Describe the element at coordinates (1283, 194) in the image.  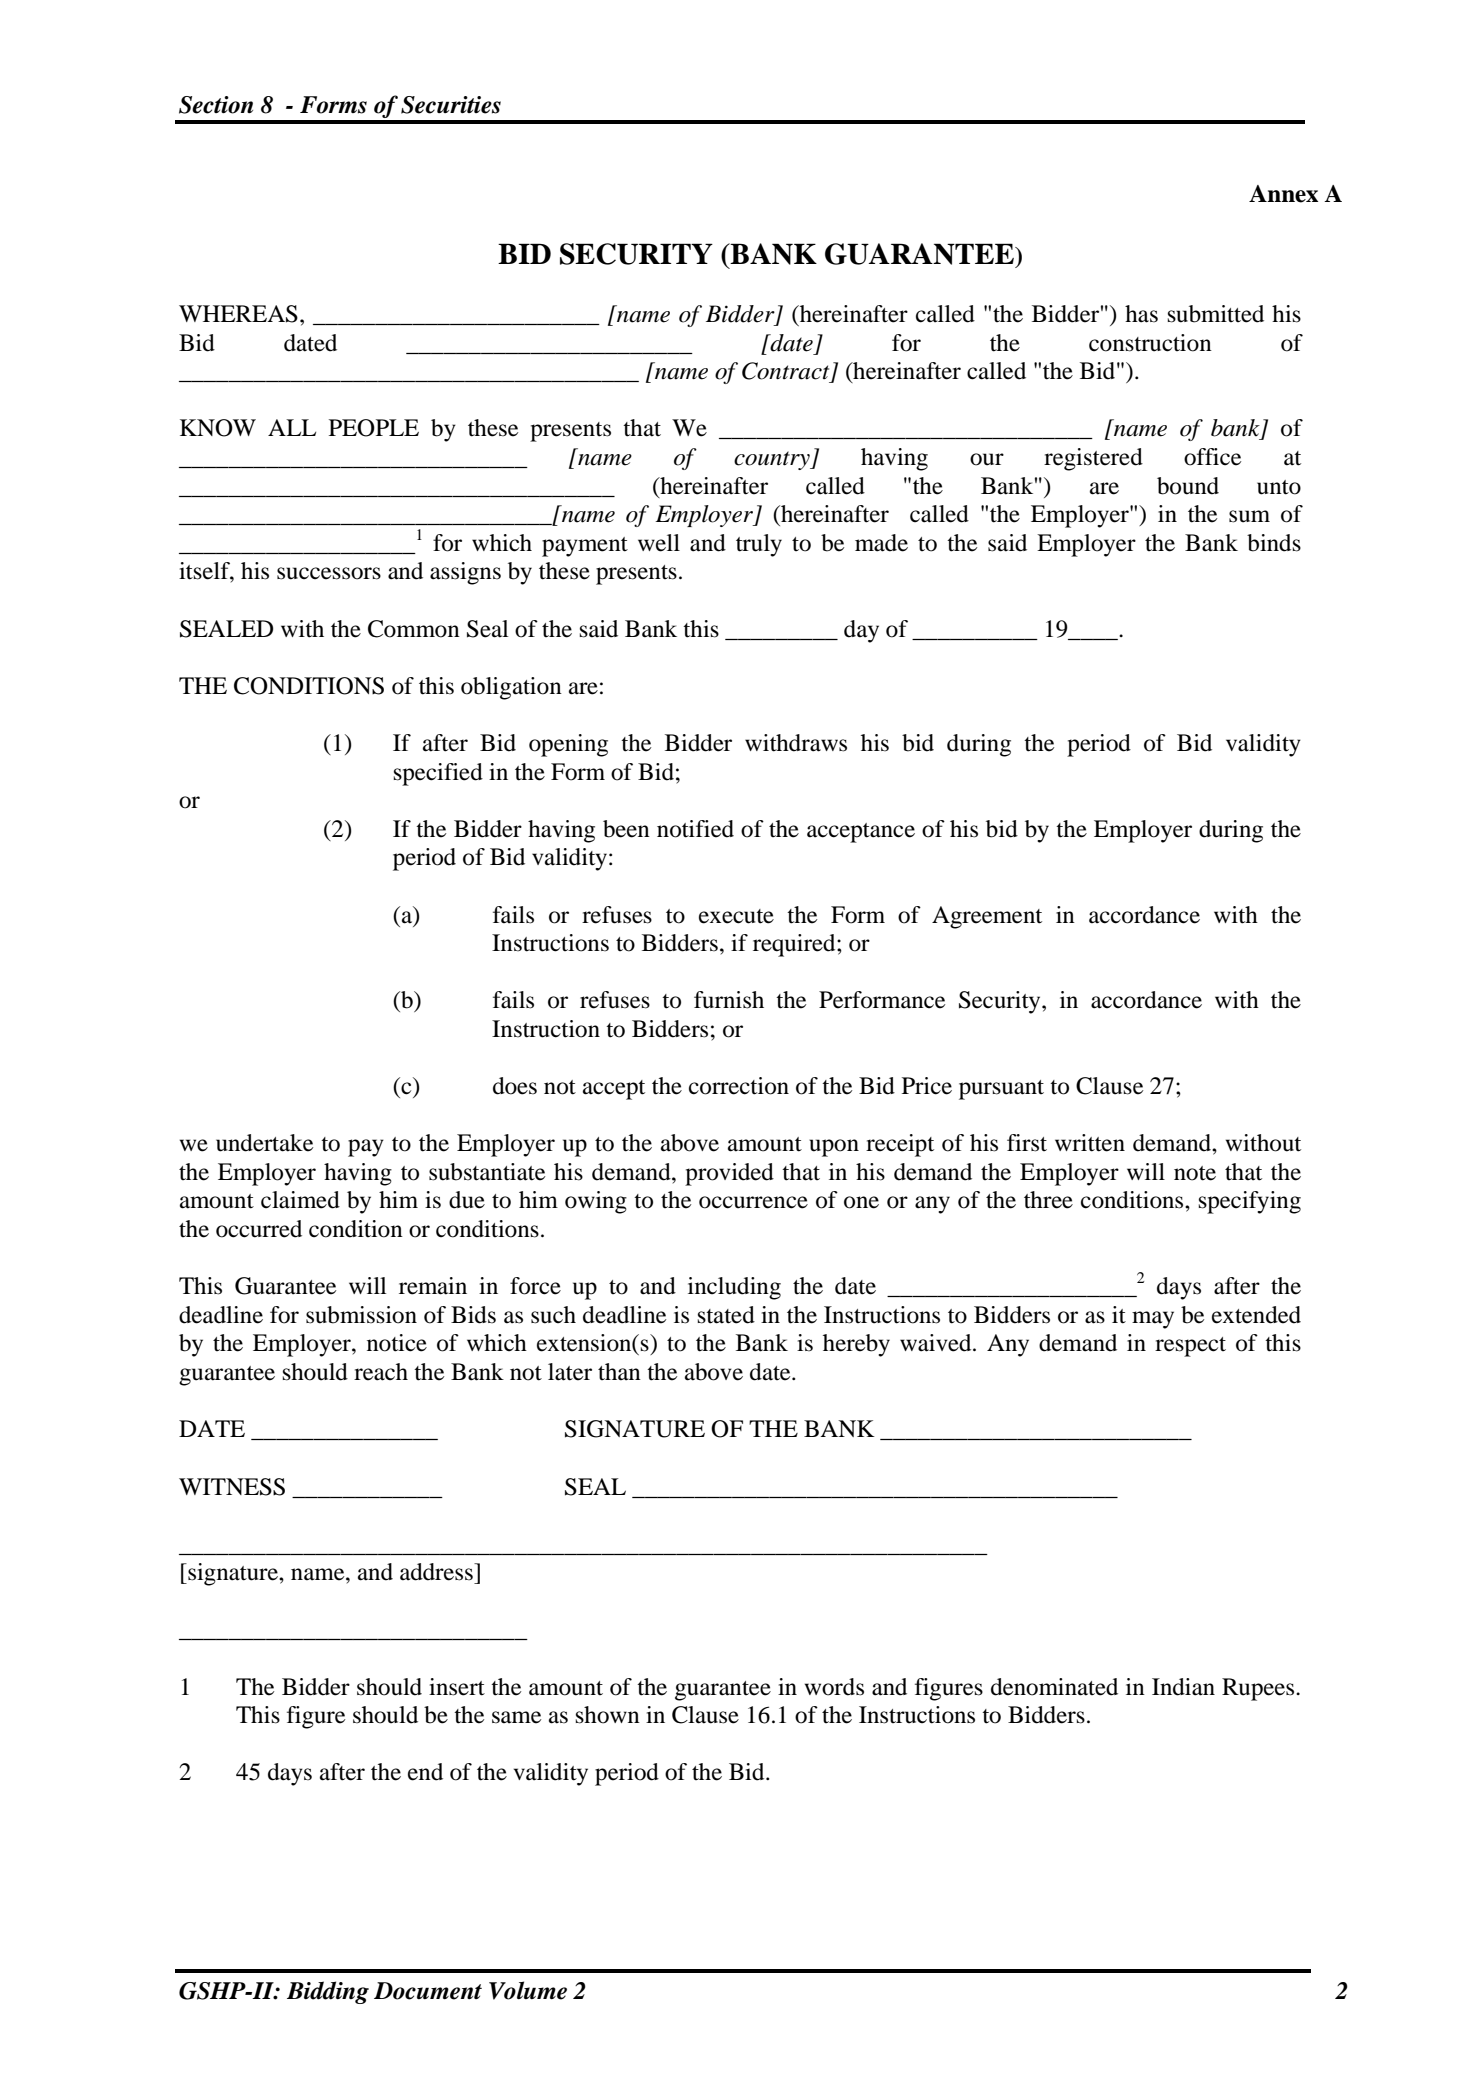
I see `Annex` at that location.
